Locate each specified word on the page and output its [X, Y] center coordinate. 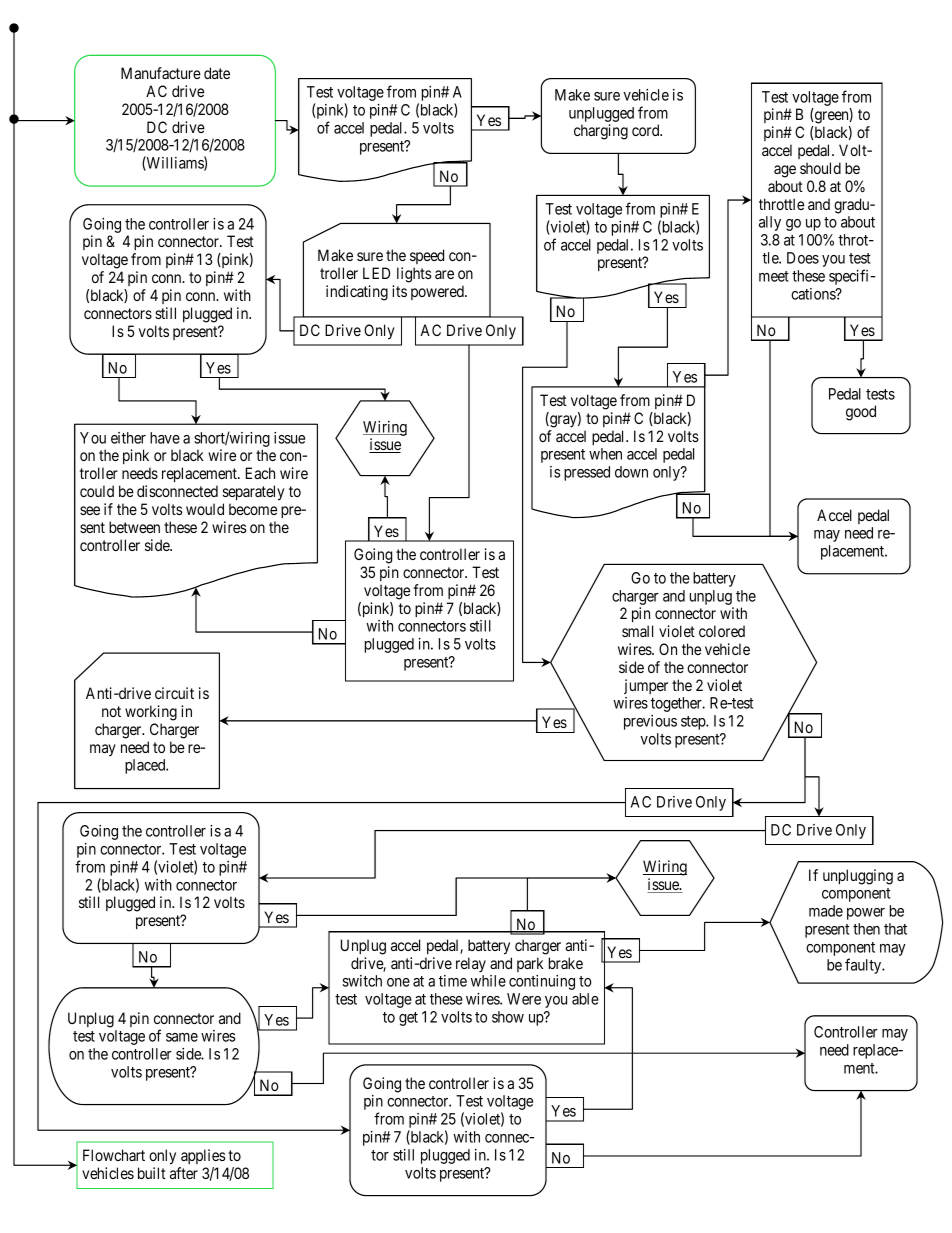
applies [203, 1156]
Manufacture [161, 73]
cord [647, 130]
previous [650, 722]
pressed [587, 473]
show [508, 1017]
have [165, 438]
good [861, 413]
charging [601, 132]
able [585, 999]
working [151, 713]
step [694, 723]
